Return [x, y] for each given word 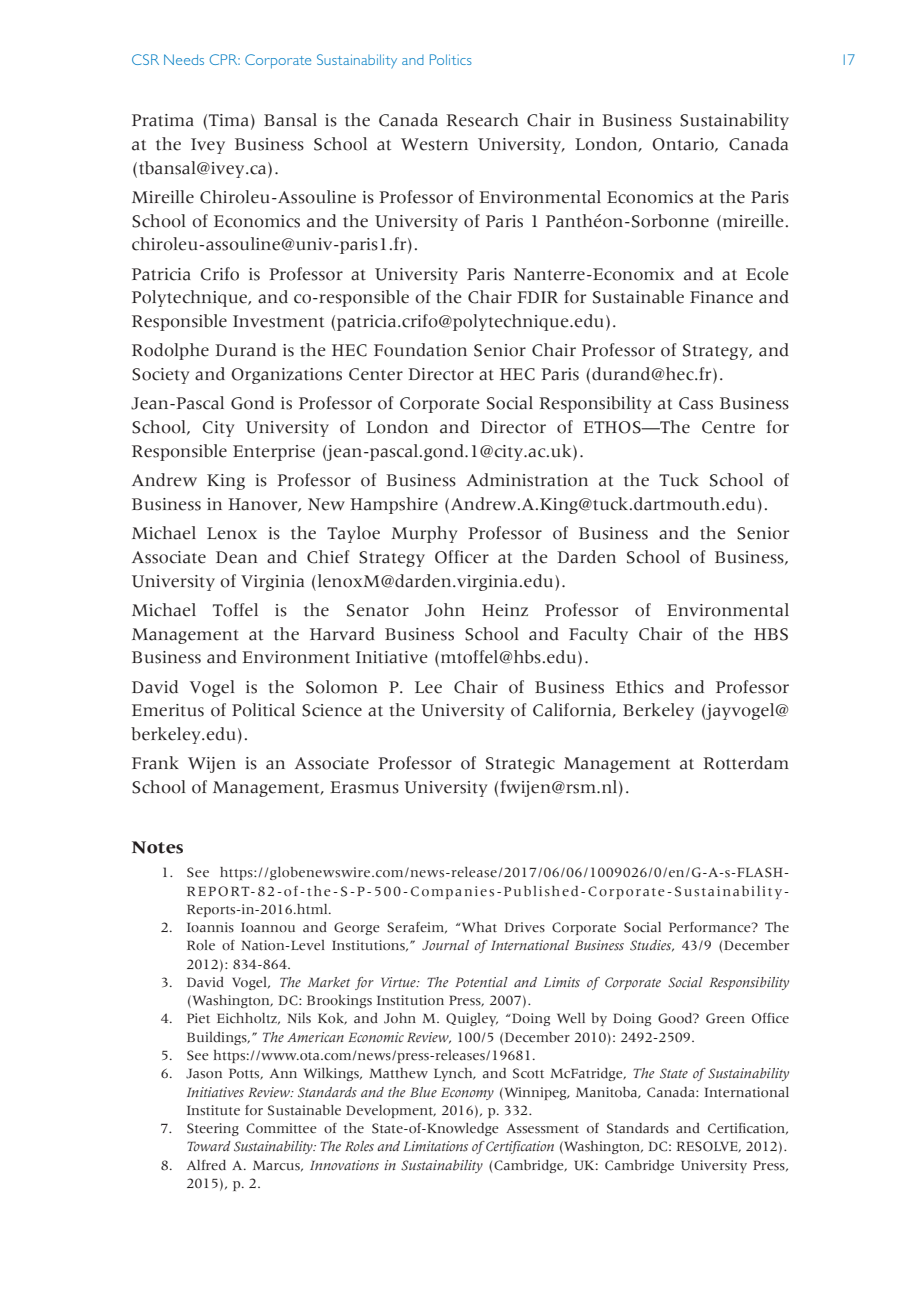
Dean [236, 557]
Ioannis [210, 927]
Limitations [435, 1146]
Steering [213, 1129]
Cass [696, 403]
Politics [451, 59]
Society [160, 376]
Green [725, 1018]
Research [482, 120]
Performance [711, 927]
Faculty [598, 635]
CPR [225, 59]
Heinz [505, 610]
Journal [445, 945]
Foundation [420, 350]
